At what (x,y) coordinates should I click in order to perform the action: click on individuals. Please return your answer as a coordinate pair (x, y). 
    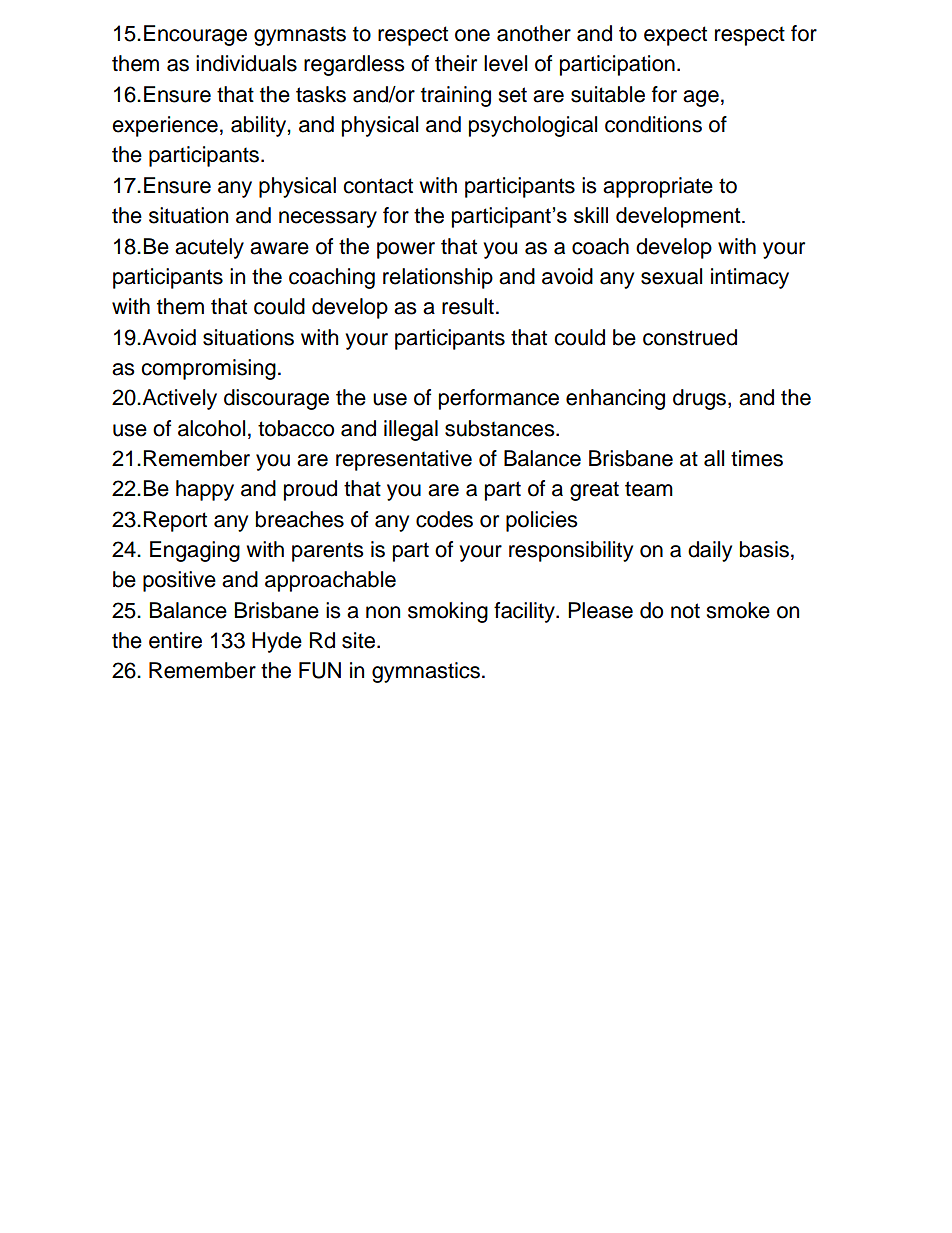
    Looking at the image, I should click on (246, 63).
